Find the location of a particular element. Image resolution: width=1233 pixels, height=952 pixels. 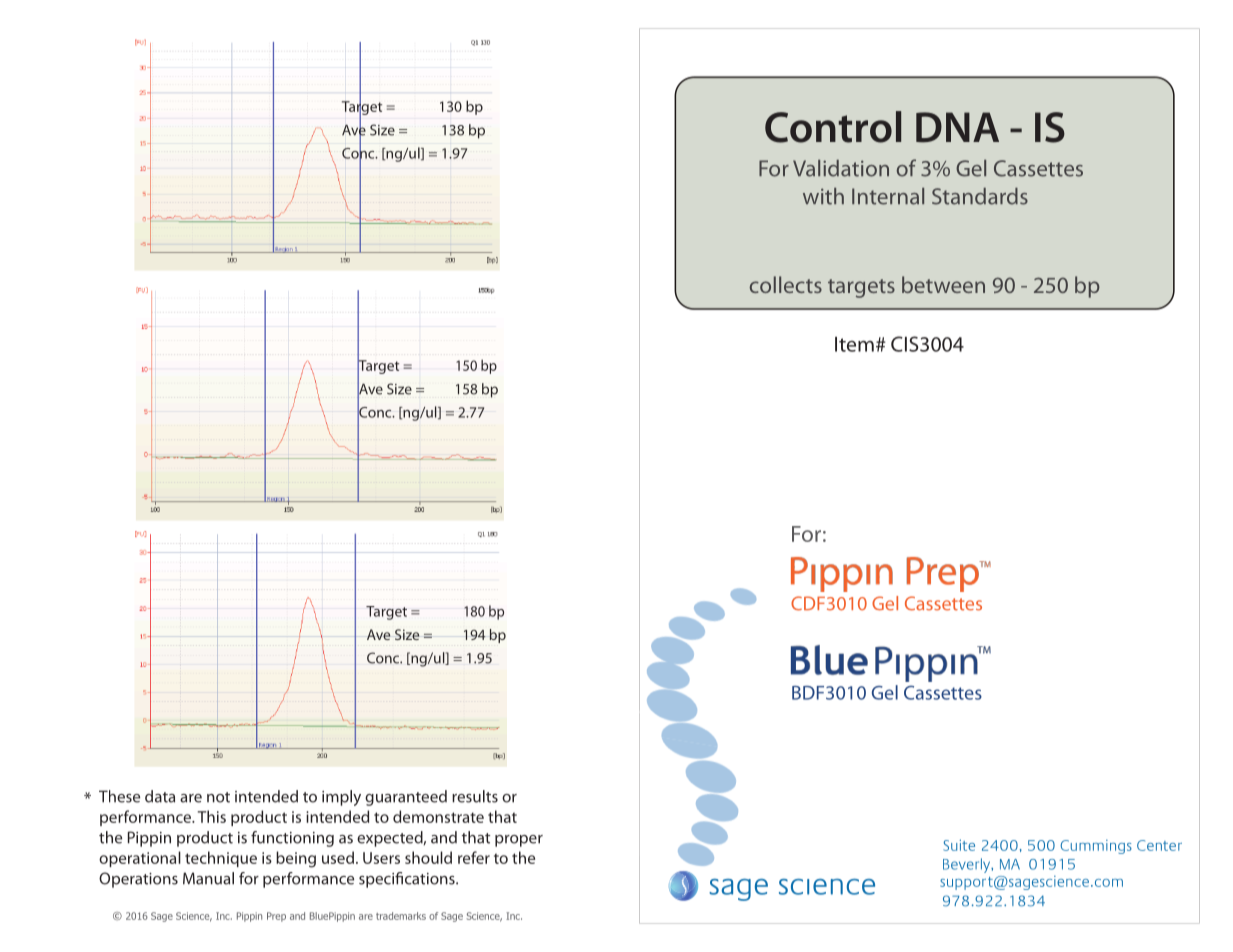

Control is located at coordinates (833, 127).
